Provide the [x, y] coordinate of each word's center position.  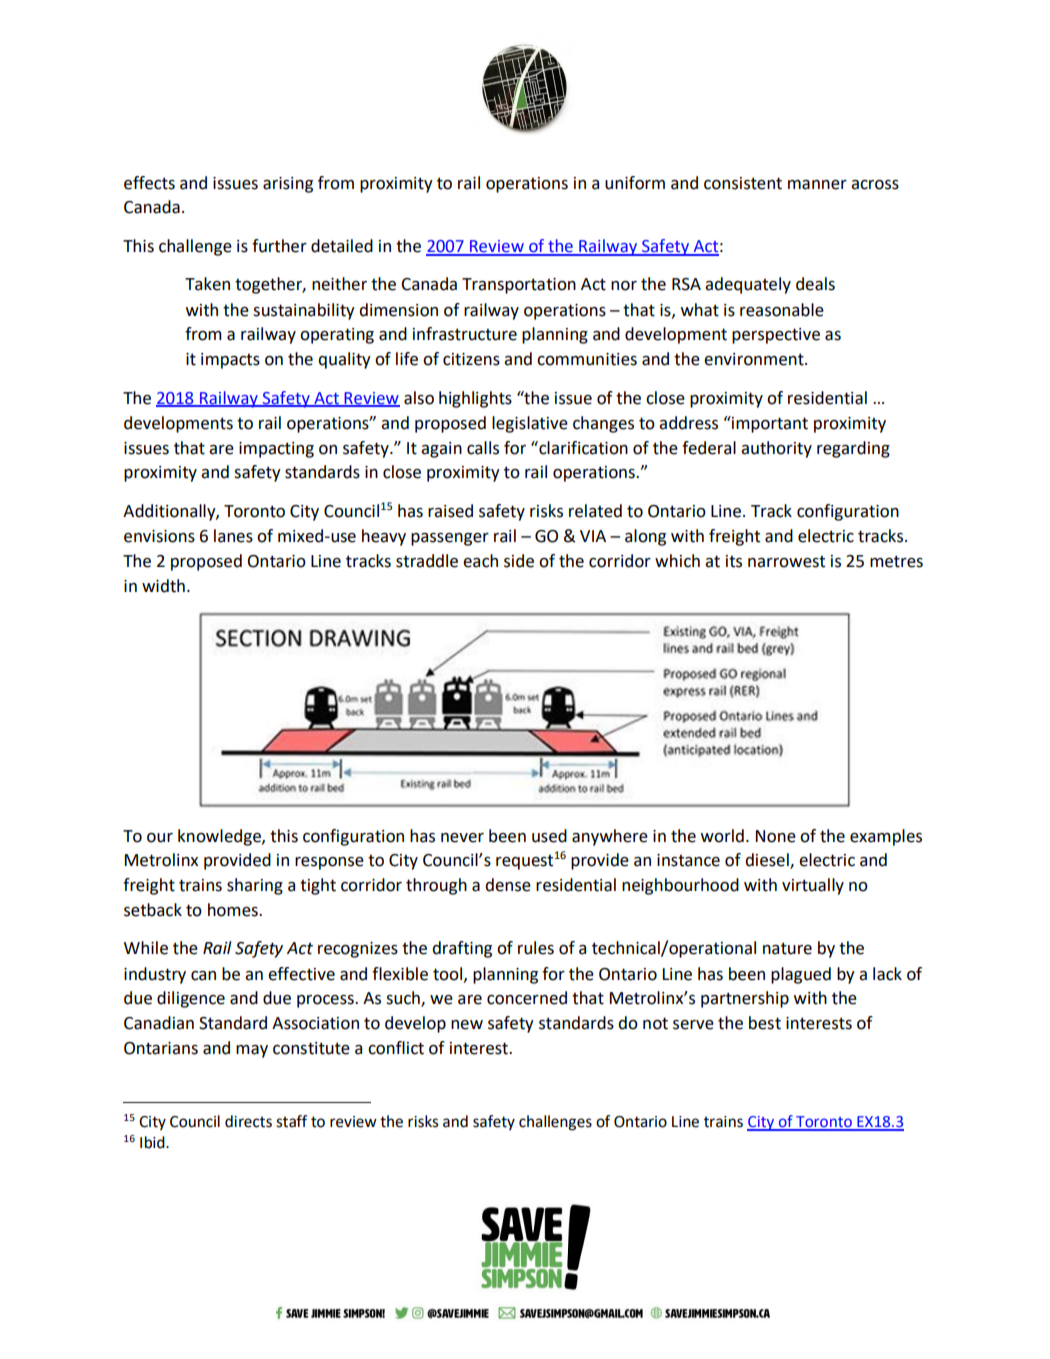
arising [288, 185]
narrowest [786, 562]
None [776, 836]
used [549, 836]
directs [248, 1121]
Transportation [519, 286]
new [467, 1025]
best [765, 1023]
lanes [233, 536]
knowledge [220, 837]
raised [450, 511]
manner [817, 185]
